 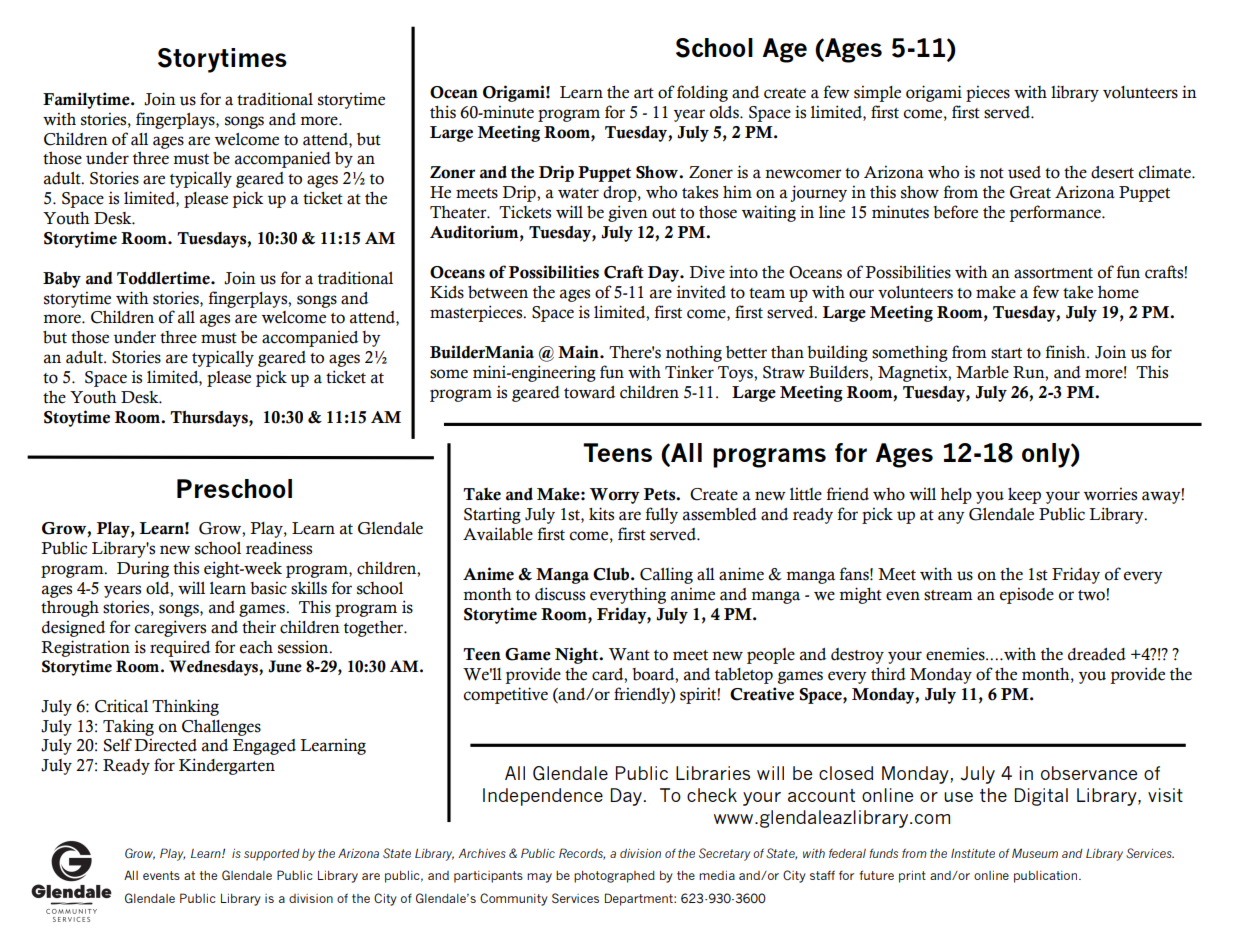 What do you see at coordinates (272, 855) in the page?
I see `supported` at bounding box center [272, 855].
